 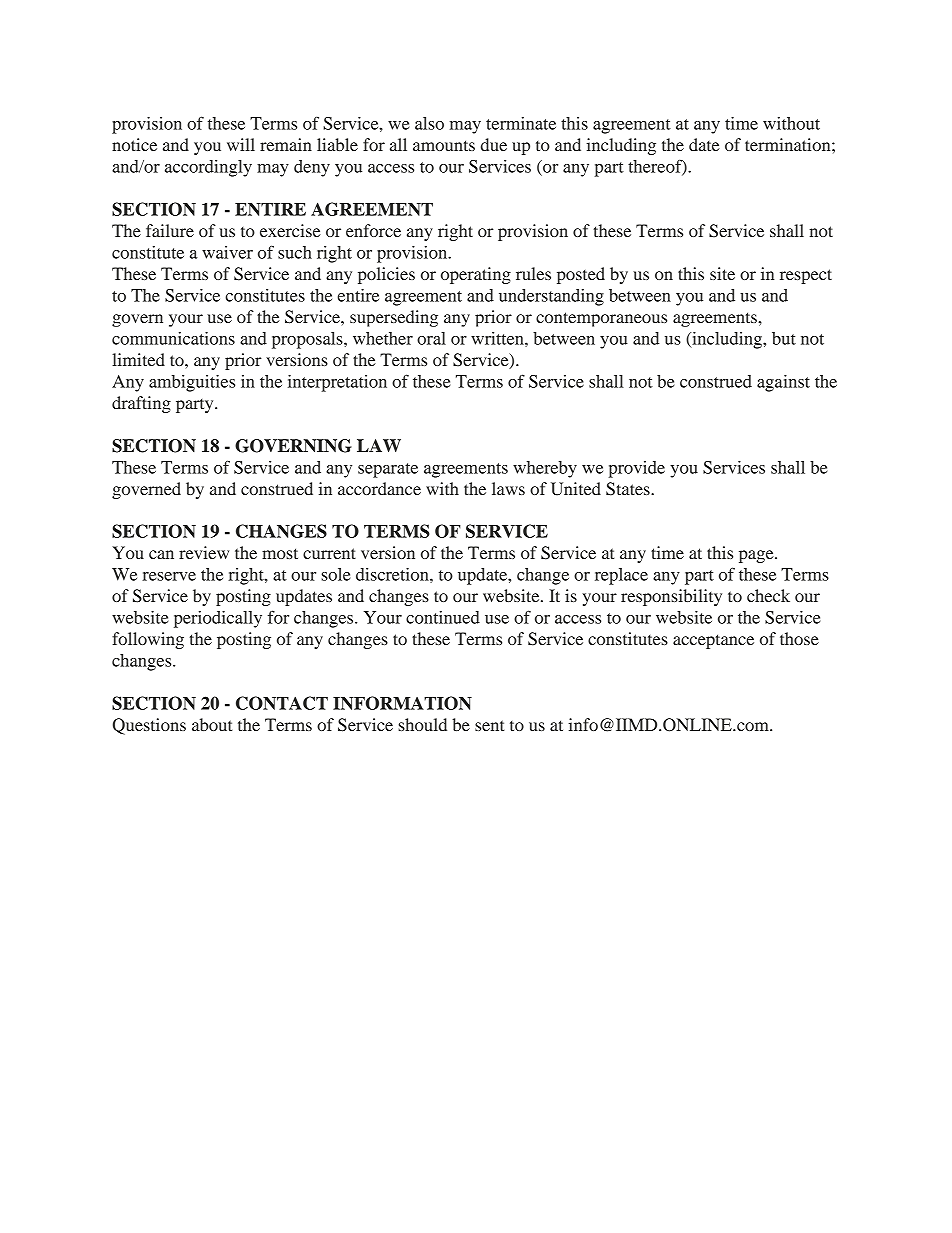 What do you see at coordinates (494, 144) in the screenshot?
I see `due` at bounding box center [494, 144].
